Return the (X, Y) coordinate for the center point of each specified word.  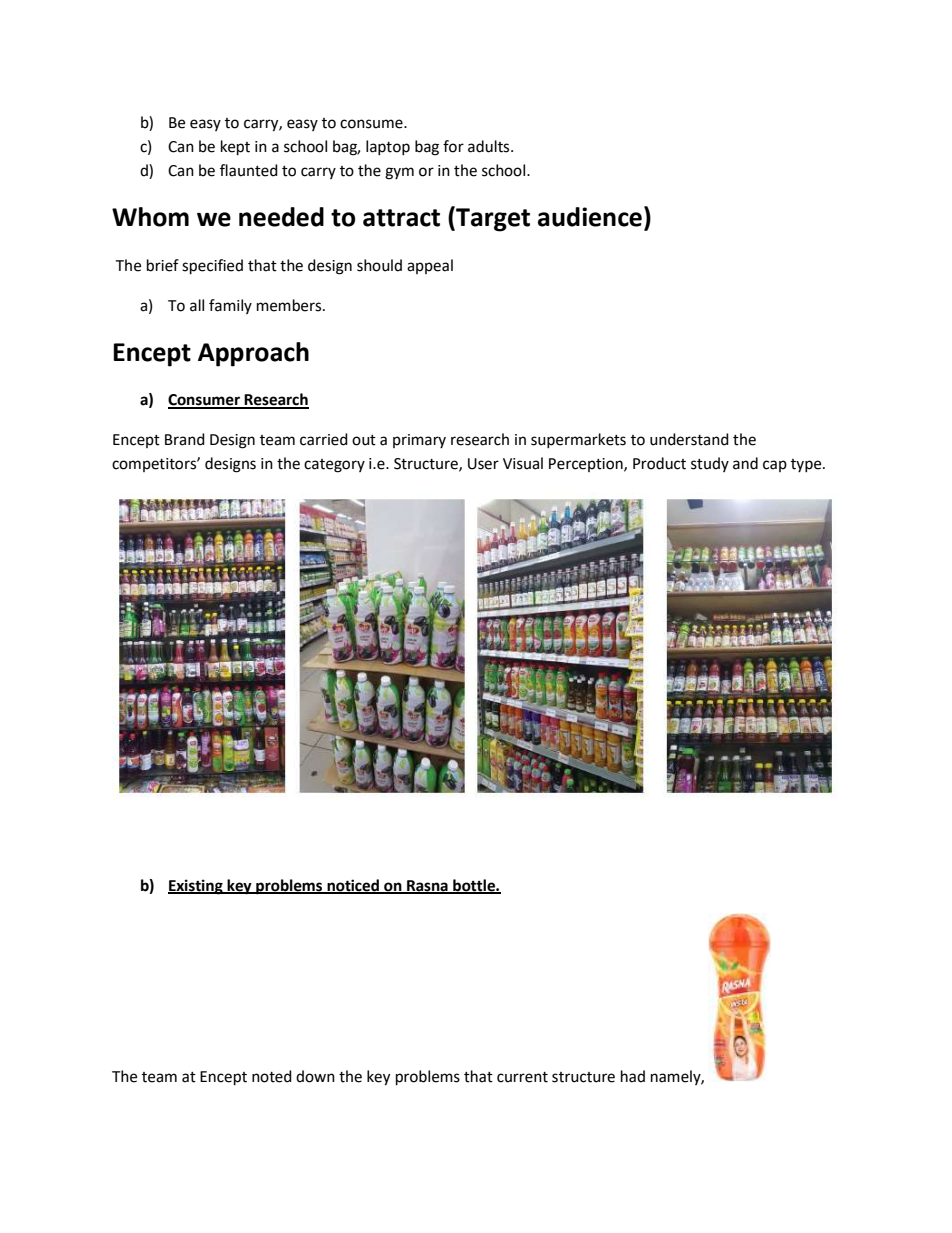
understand (689, 439)
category (334, 466)
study (710, 464)
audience (590, 217)
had (633, 1076)
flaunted (249, 170)
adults (490, 146)
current (522, 1077)
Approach (253, 354)
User (483, 464)
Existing (196, 887)
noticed (353, 886)
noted (272, 1076)
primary (419, 441)
